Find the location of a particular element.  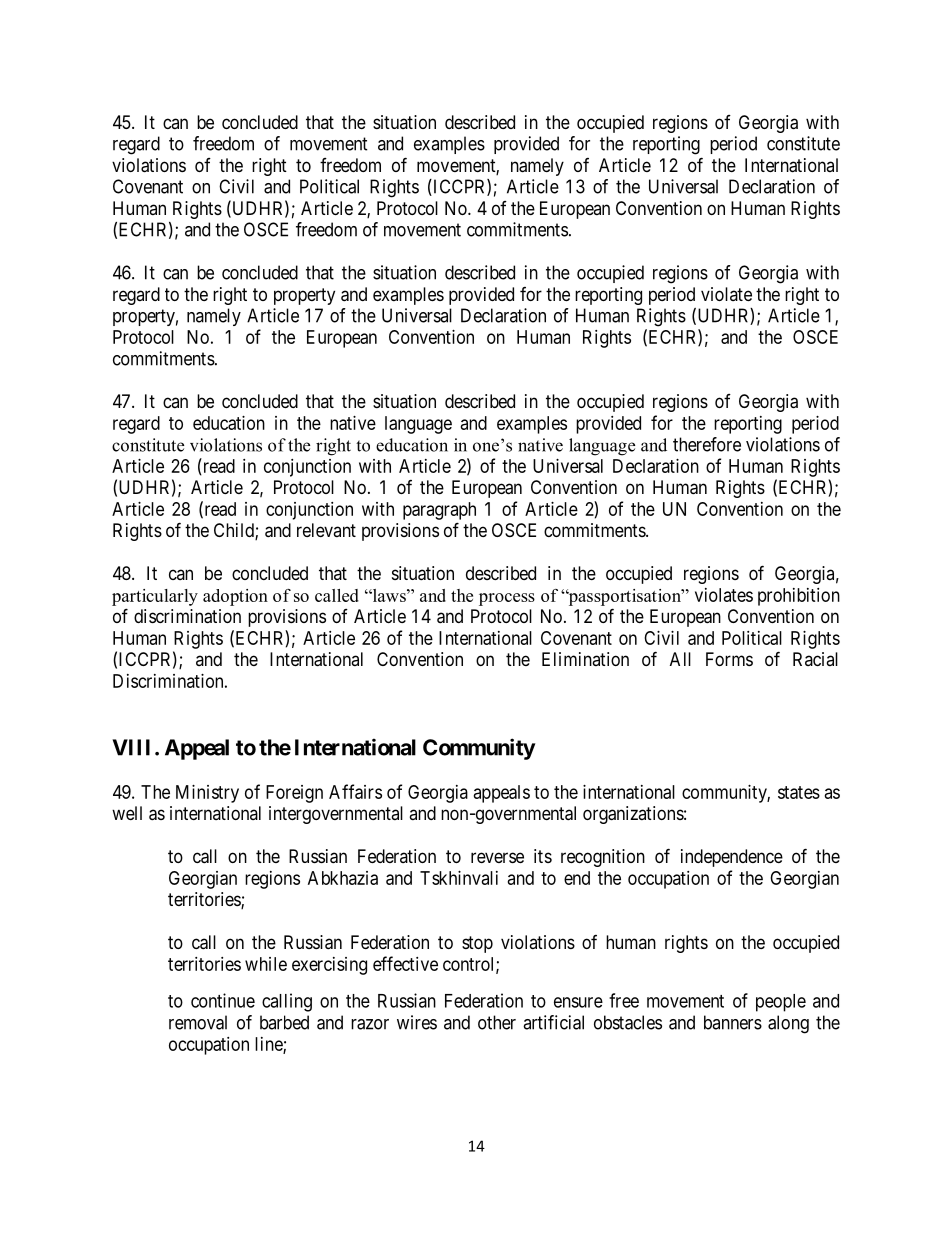

Forms is located at coordinates (729, 659).
